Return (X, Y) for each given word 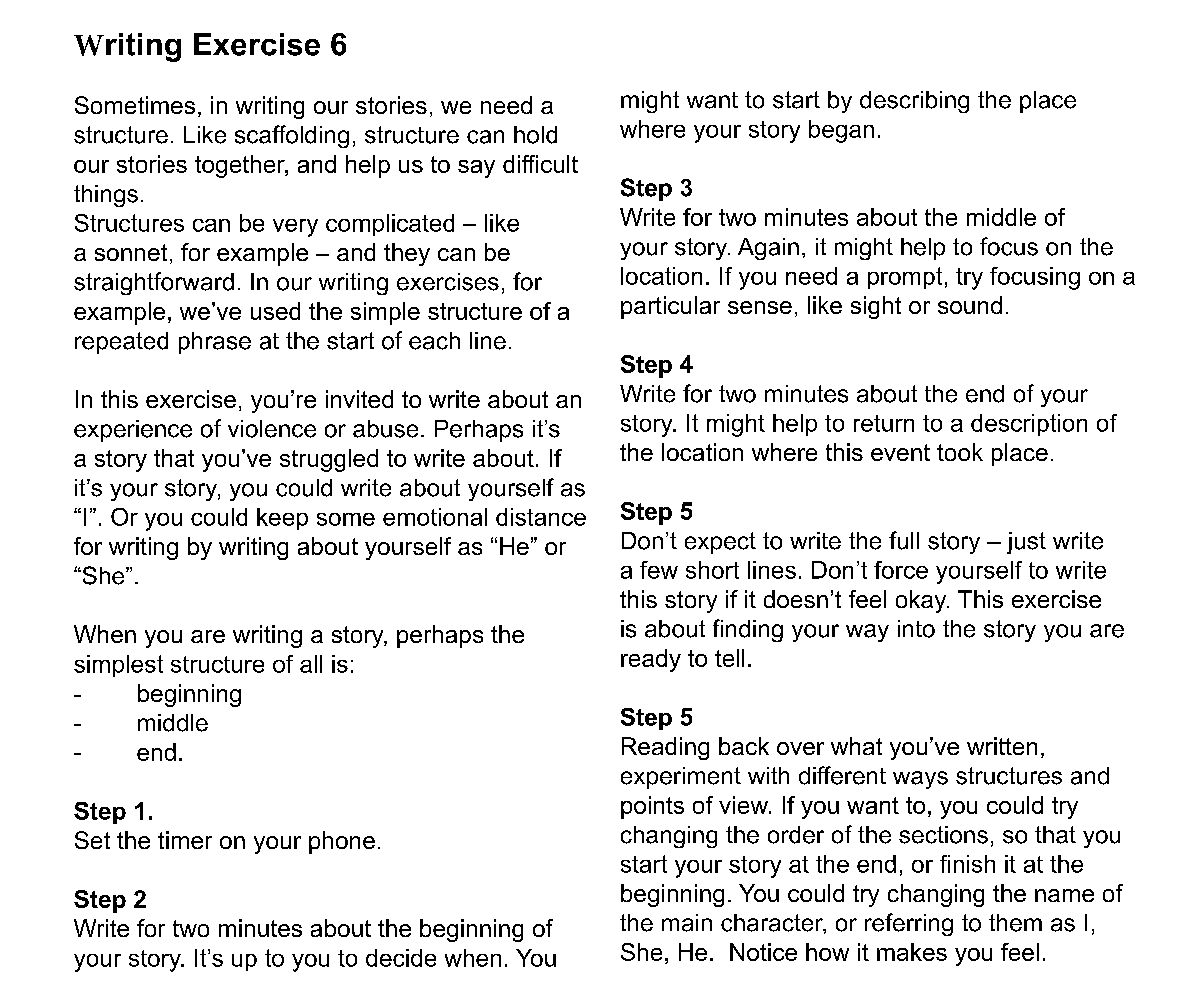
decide (401, 958)
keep (282, 519)
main (687, 923)
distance (541, 517)
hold (535, 135)
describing (914, 102)
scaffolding (292, 136)
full (904, 540)
